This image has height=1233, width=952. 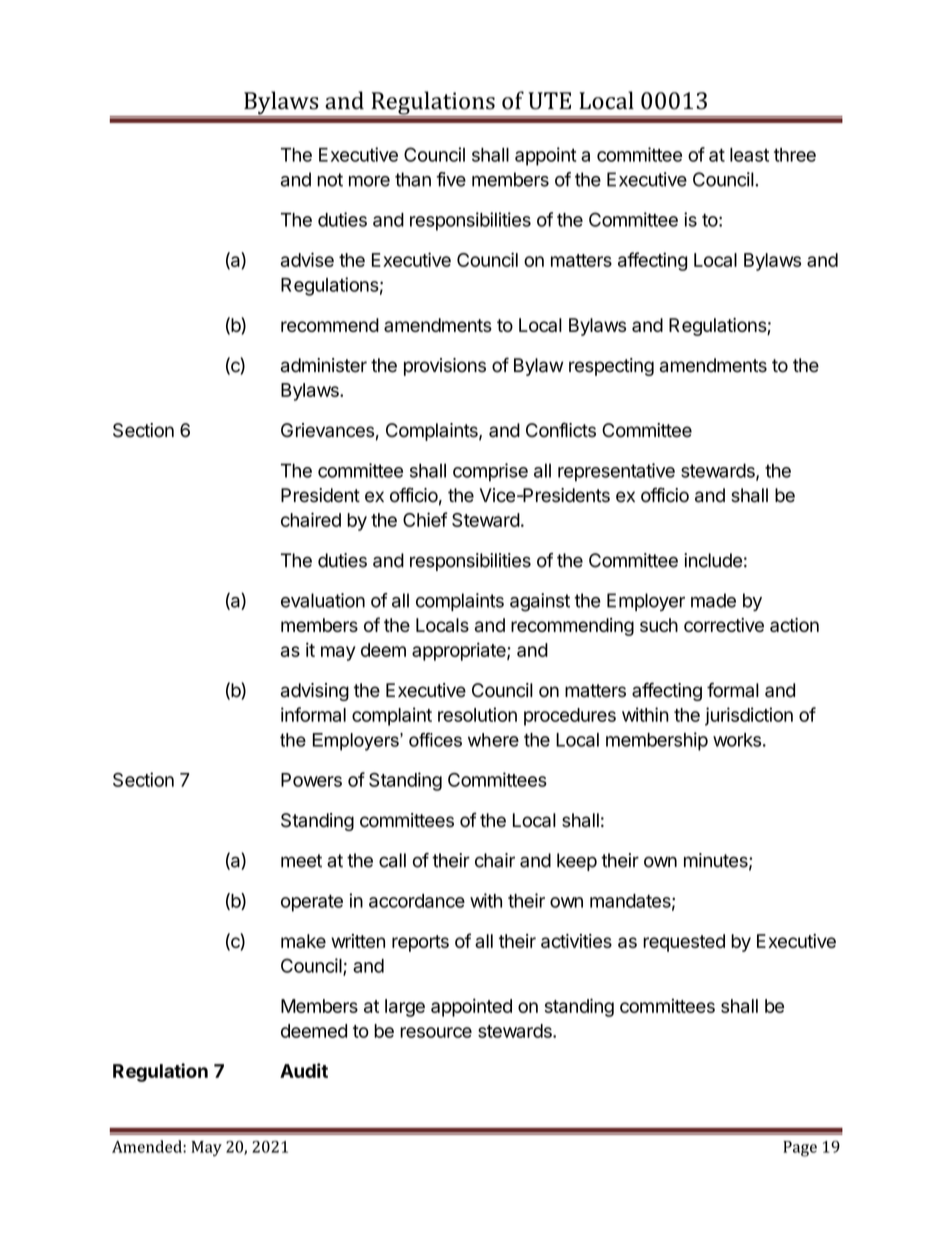 What do you see at coordinates (451, 179) in the image?
I see `five` at bounding box center [451, 179].
